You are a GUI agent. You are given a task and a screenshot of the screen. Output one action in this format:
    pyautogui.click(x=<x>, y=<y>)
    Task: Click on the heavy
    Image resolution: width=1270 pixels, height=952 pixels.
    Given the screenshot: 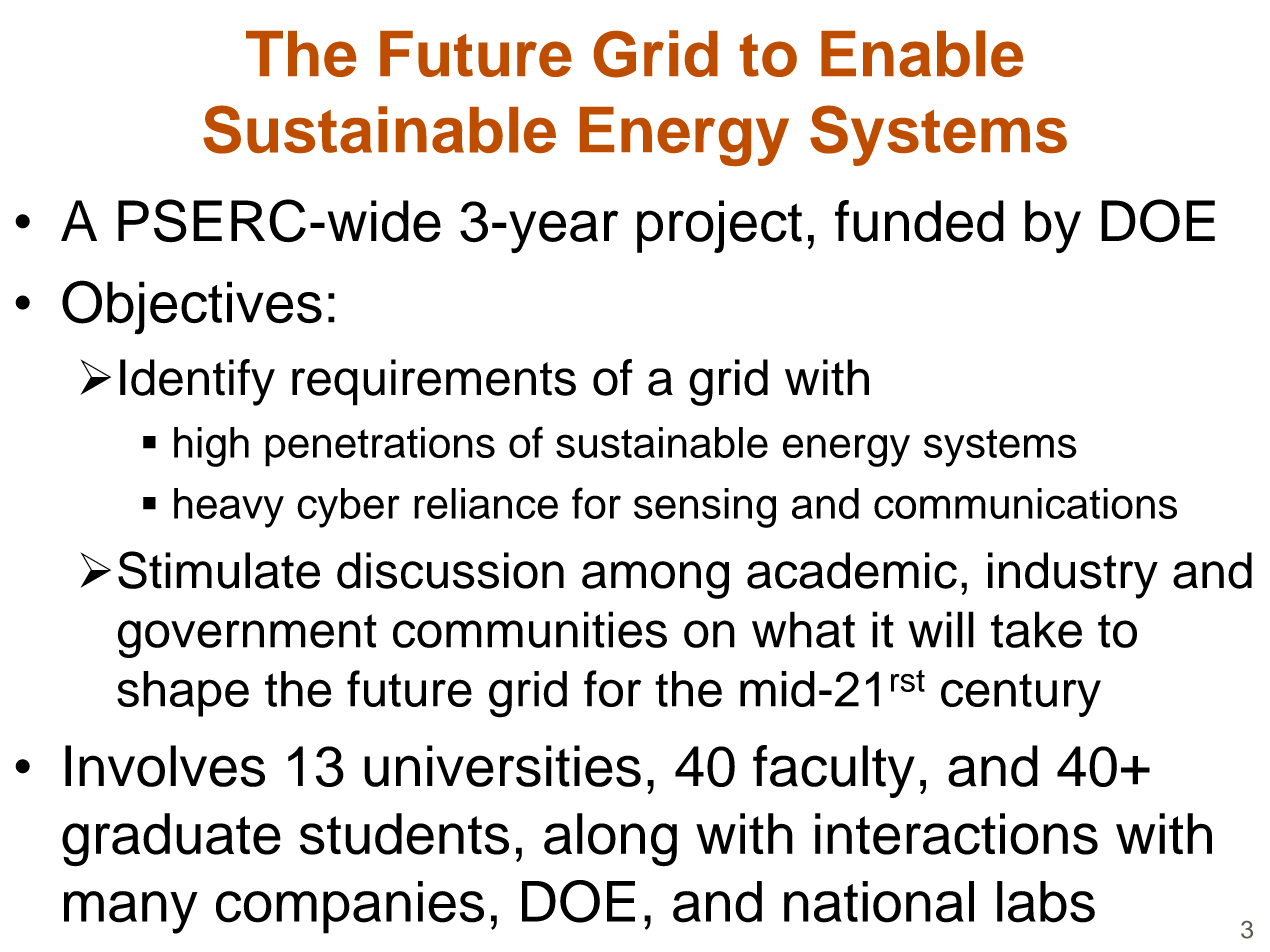 What is the action you would take?
    pyautogui.click(x=229, y=508)
